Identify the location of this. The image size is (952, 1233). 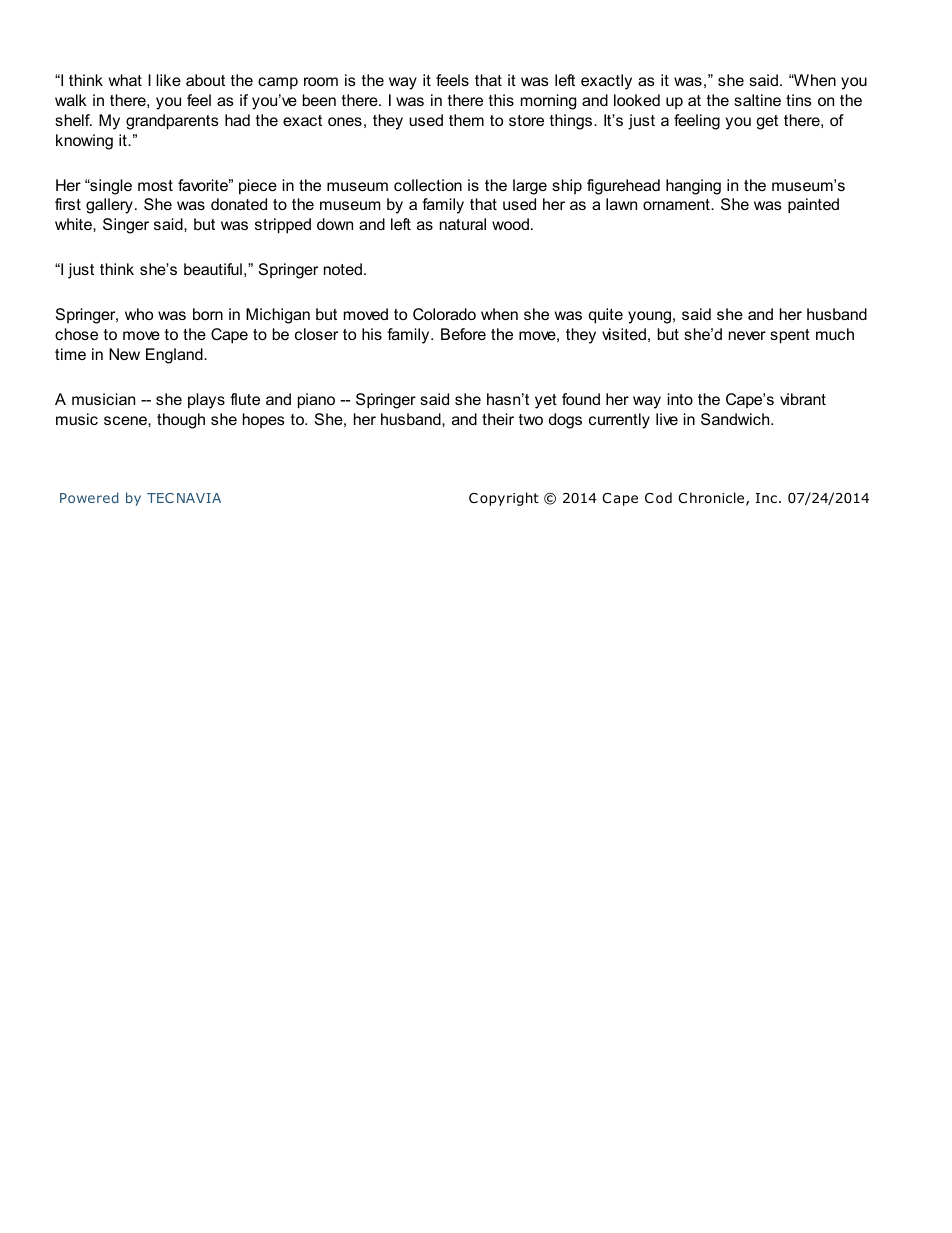
(501, 100).
